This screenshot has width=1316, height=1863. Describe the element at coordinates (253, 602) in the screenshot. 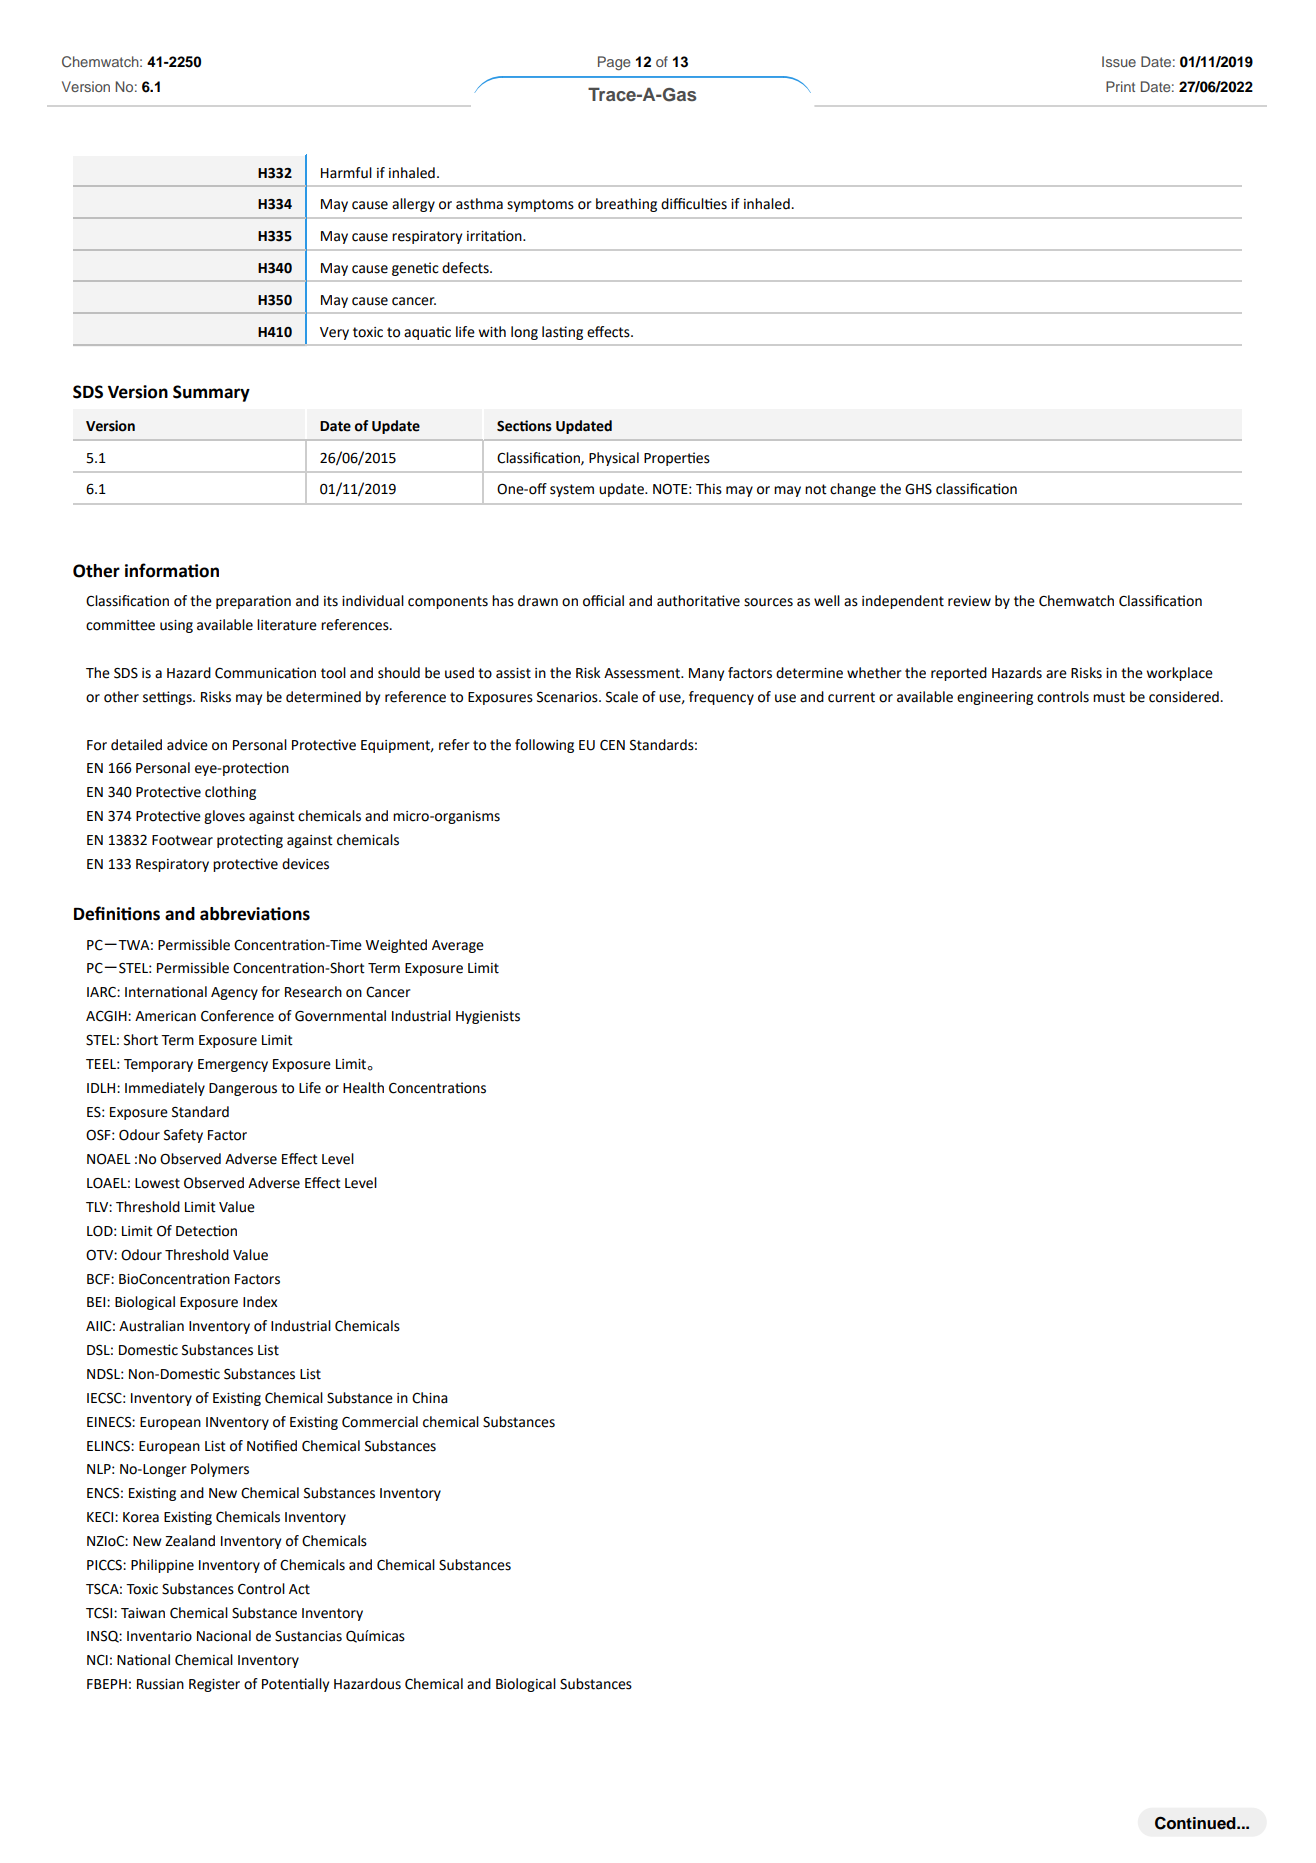

I see `preparation` at that location.
